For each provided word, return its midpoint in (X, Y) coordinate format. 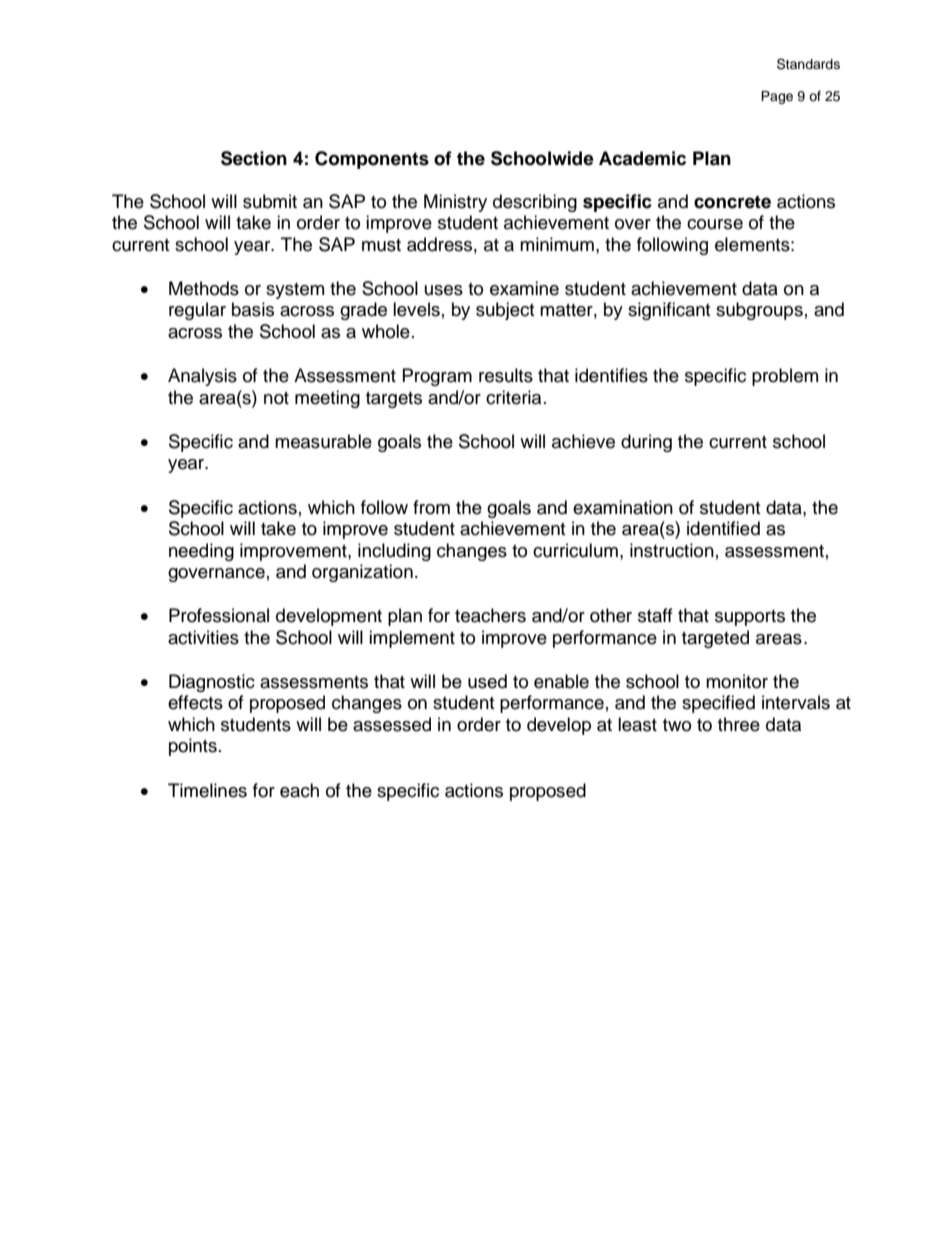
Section (254, 158)
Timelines (207, 790)
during (646, 443)
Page (777, 97)
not (276, 398)
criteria (513, 397)
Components (372, 160)
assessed (392, 724)
